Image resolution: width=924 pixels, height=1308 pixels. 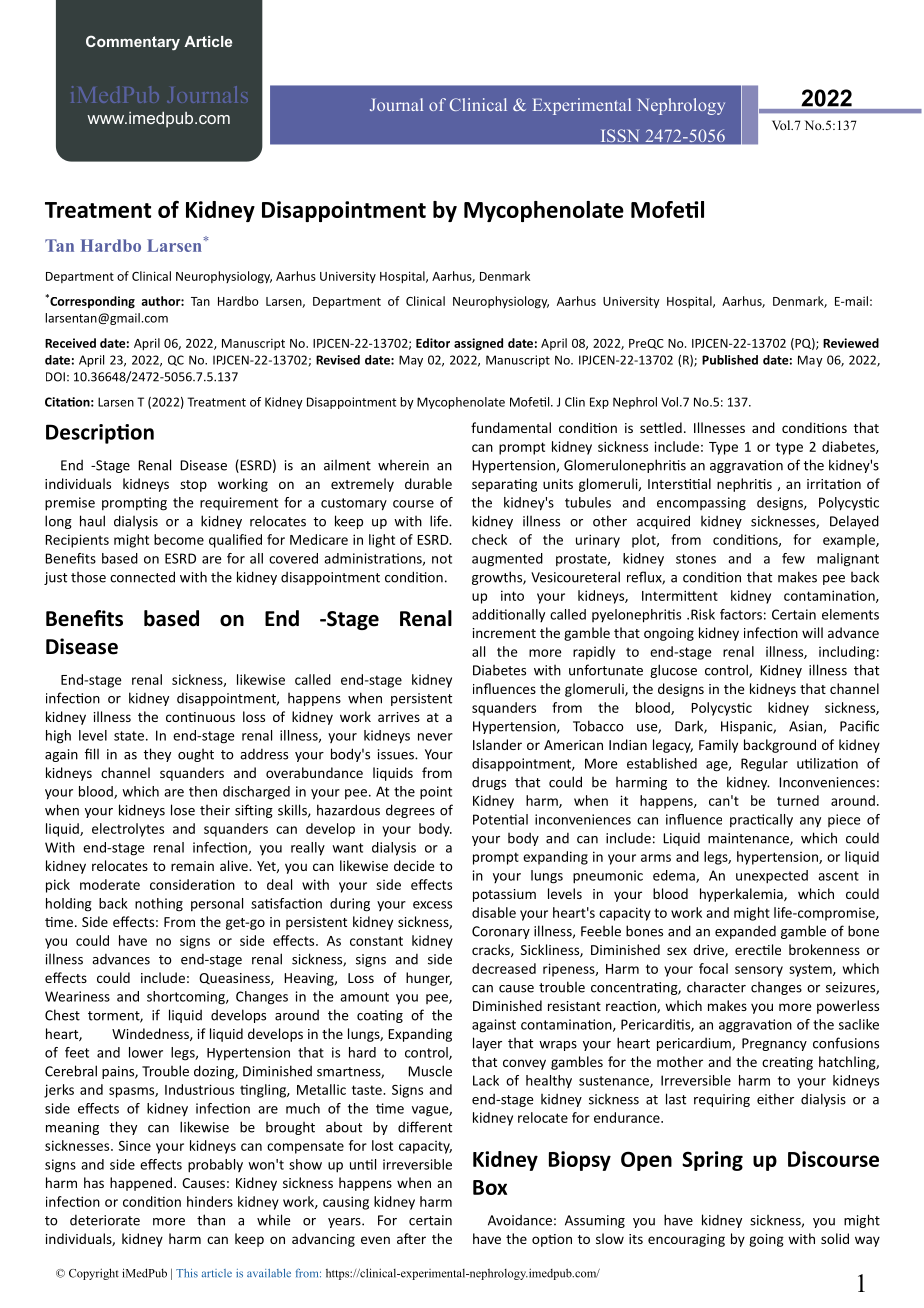 I want to click on increment, so click(x=504, y=633).
